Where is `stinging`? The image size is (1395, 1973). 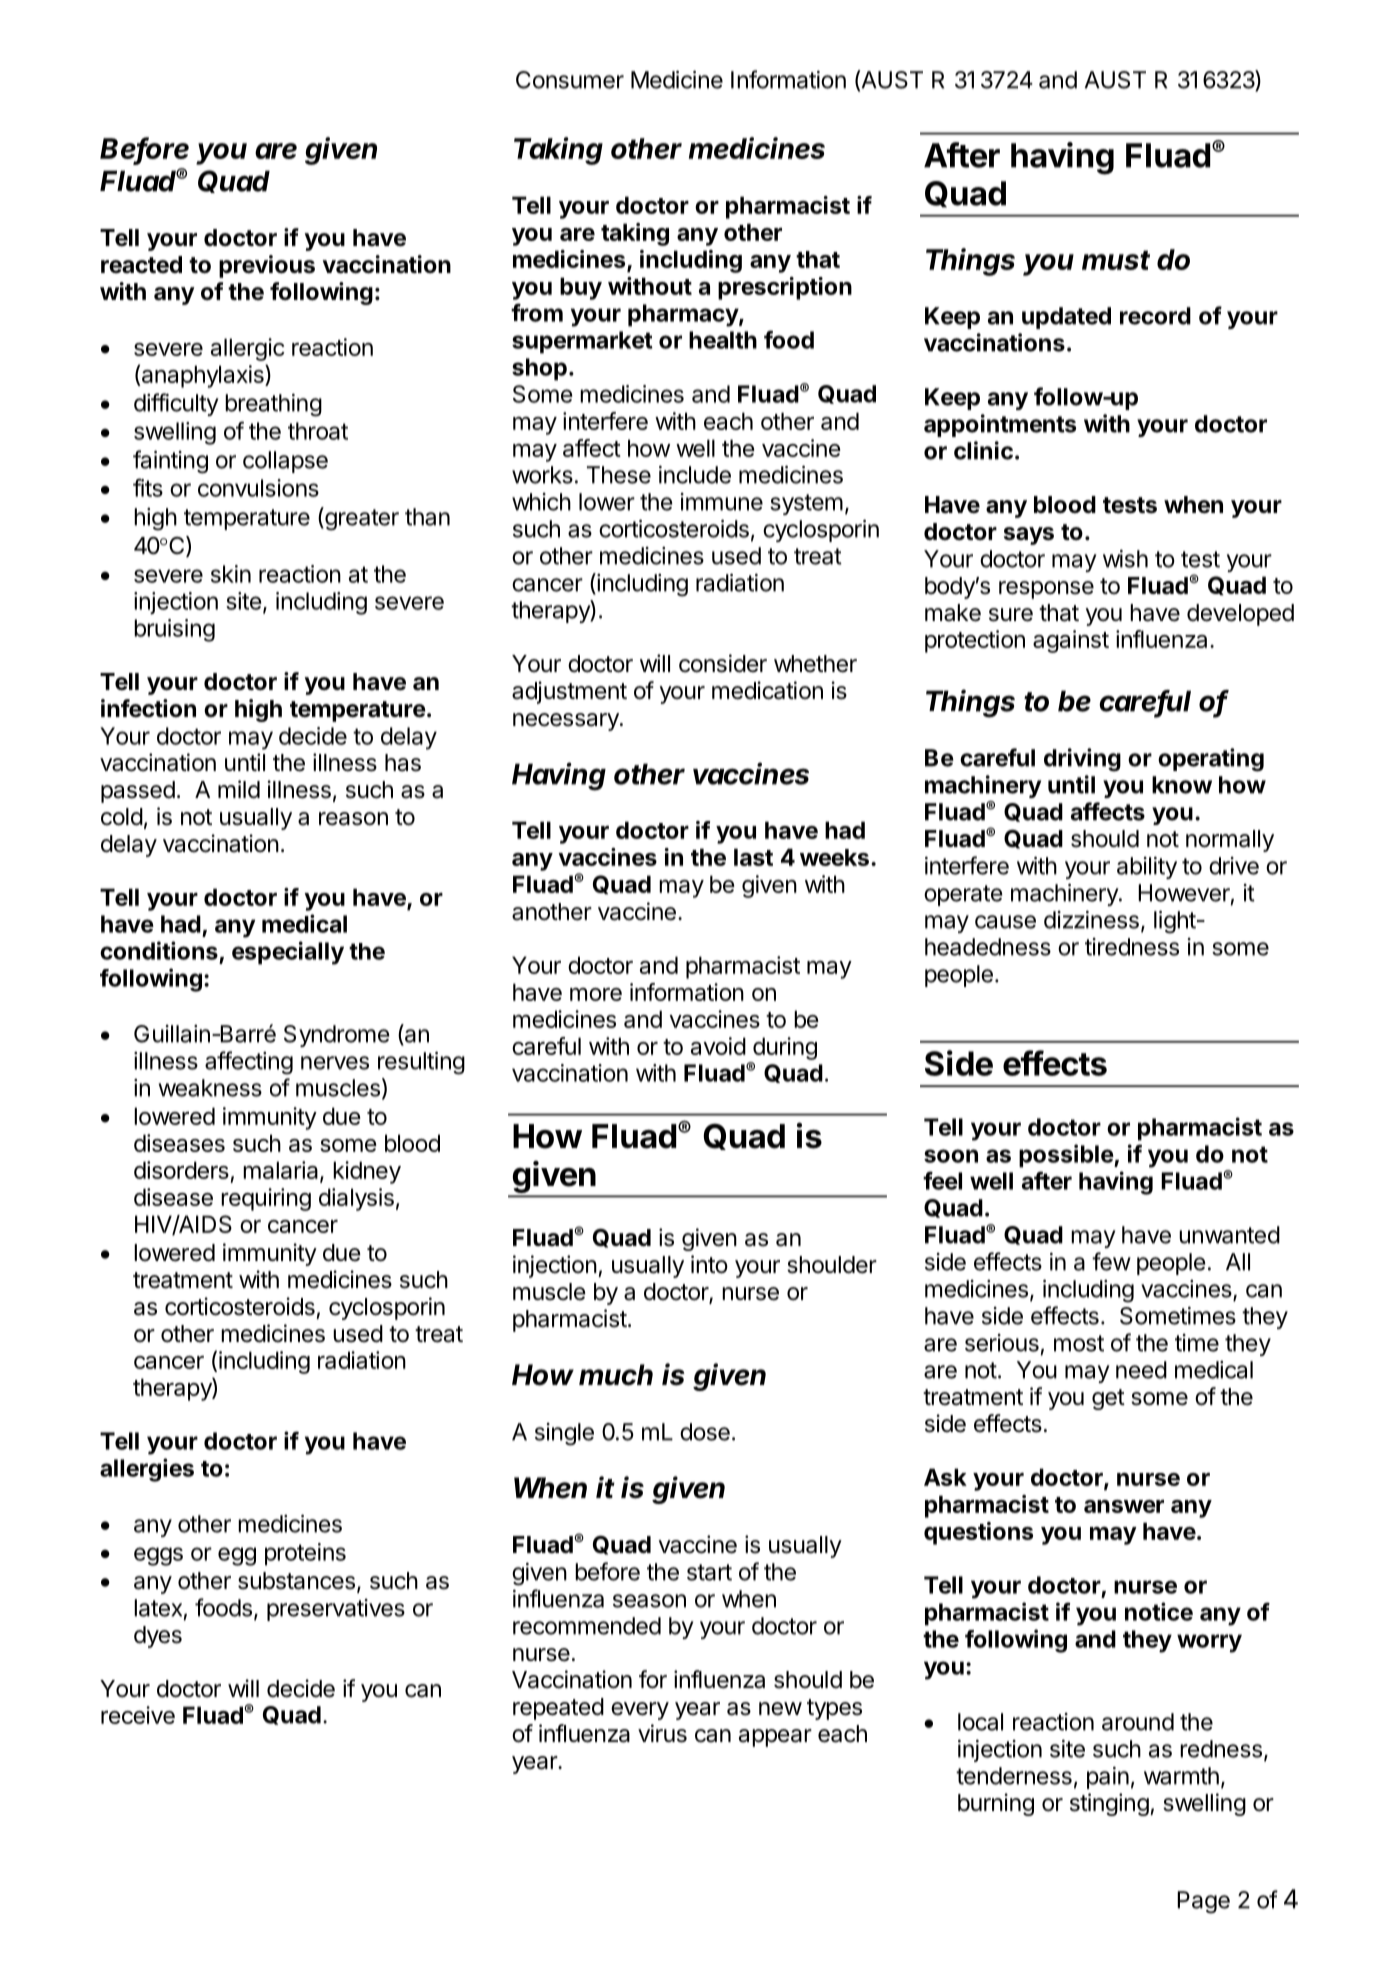
stinging is located at coordinates (1109, 1804).
